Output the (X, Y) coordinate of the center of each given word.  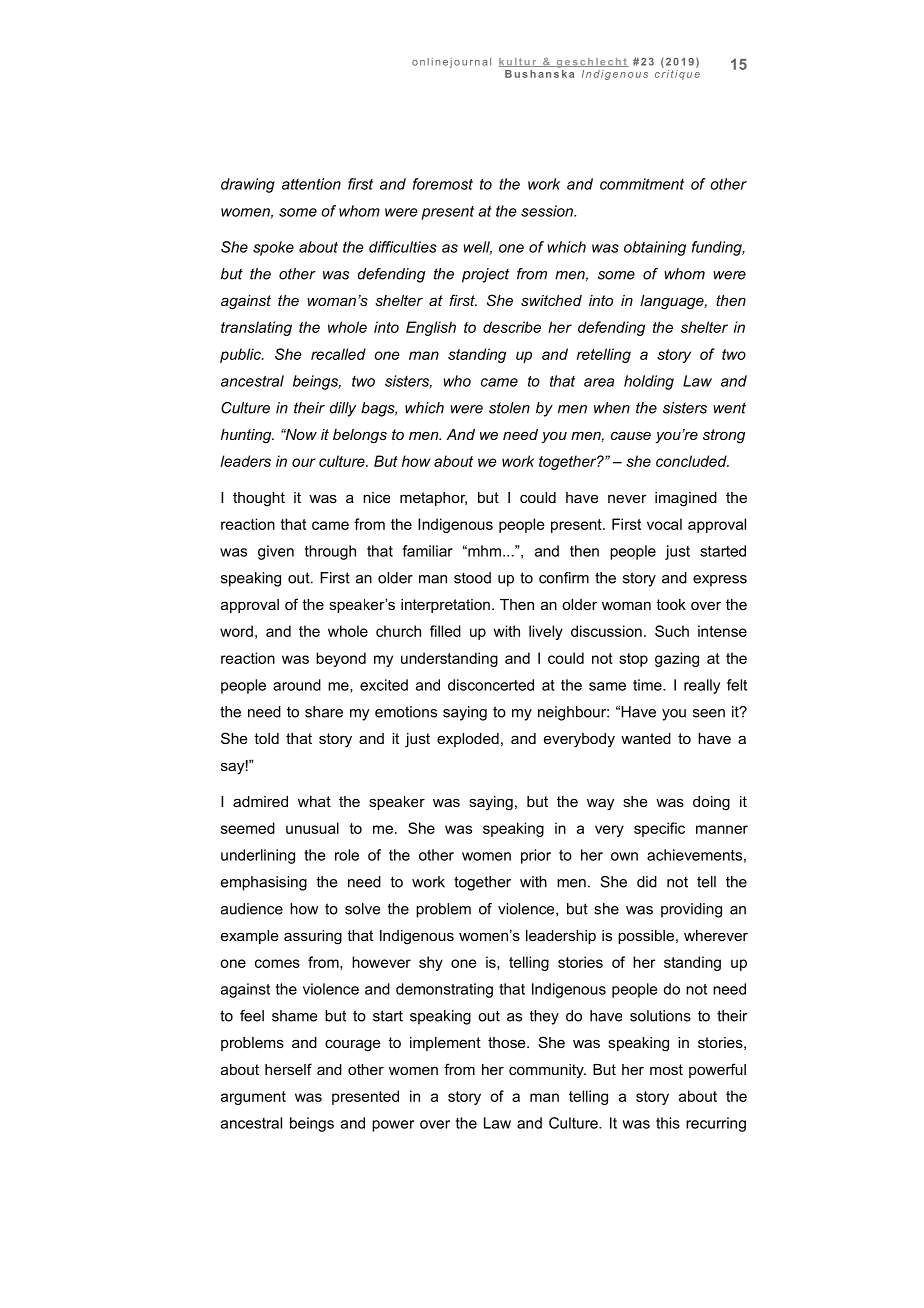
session (548, 211)
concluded (692, 461)
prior (536, 856)
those (508, 1042)
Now (300, 434)
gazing (677, 659)
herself (288, 1069)
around (297, 685)
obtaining (655, 248)
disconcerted (491, 685)
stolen (509, 408)
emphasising (264, 883)
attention (311, 184)
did (647, 882)
